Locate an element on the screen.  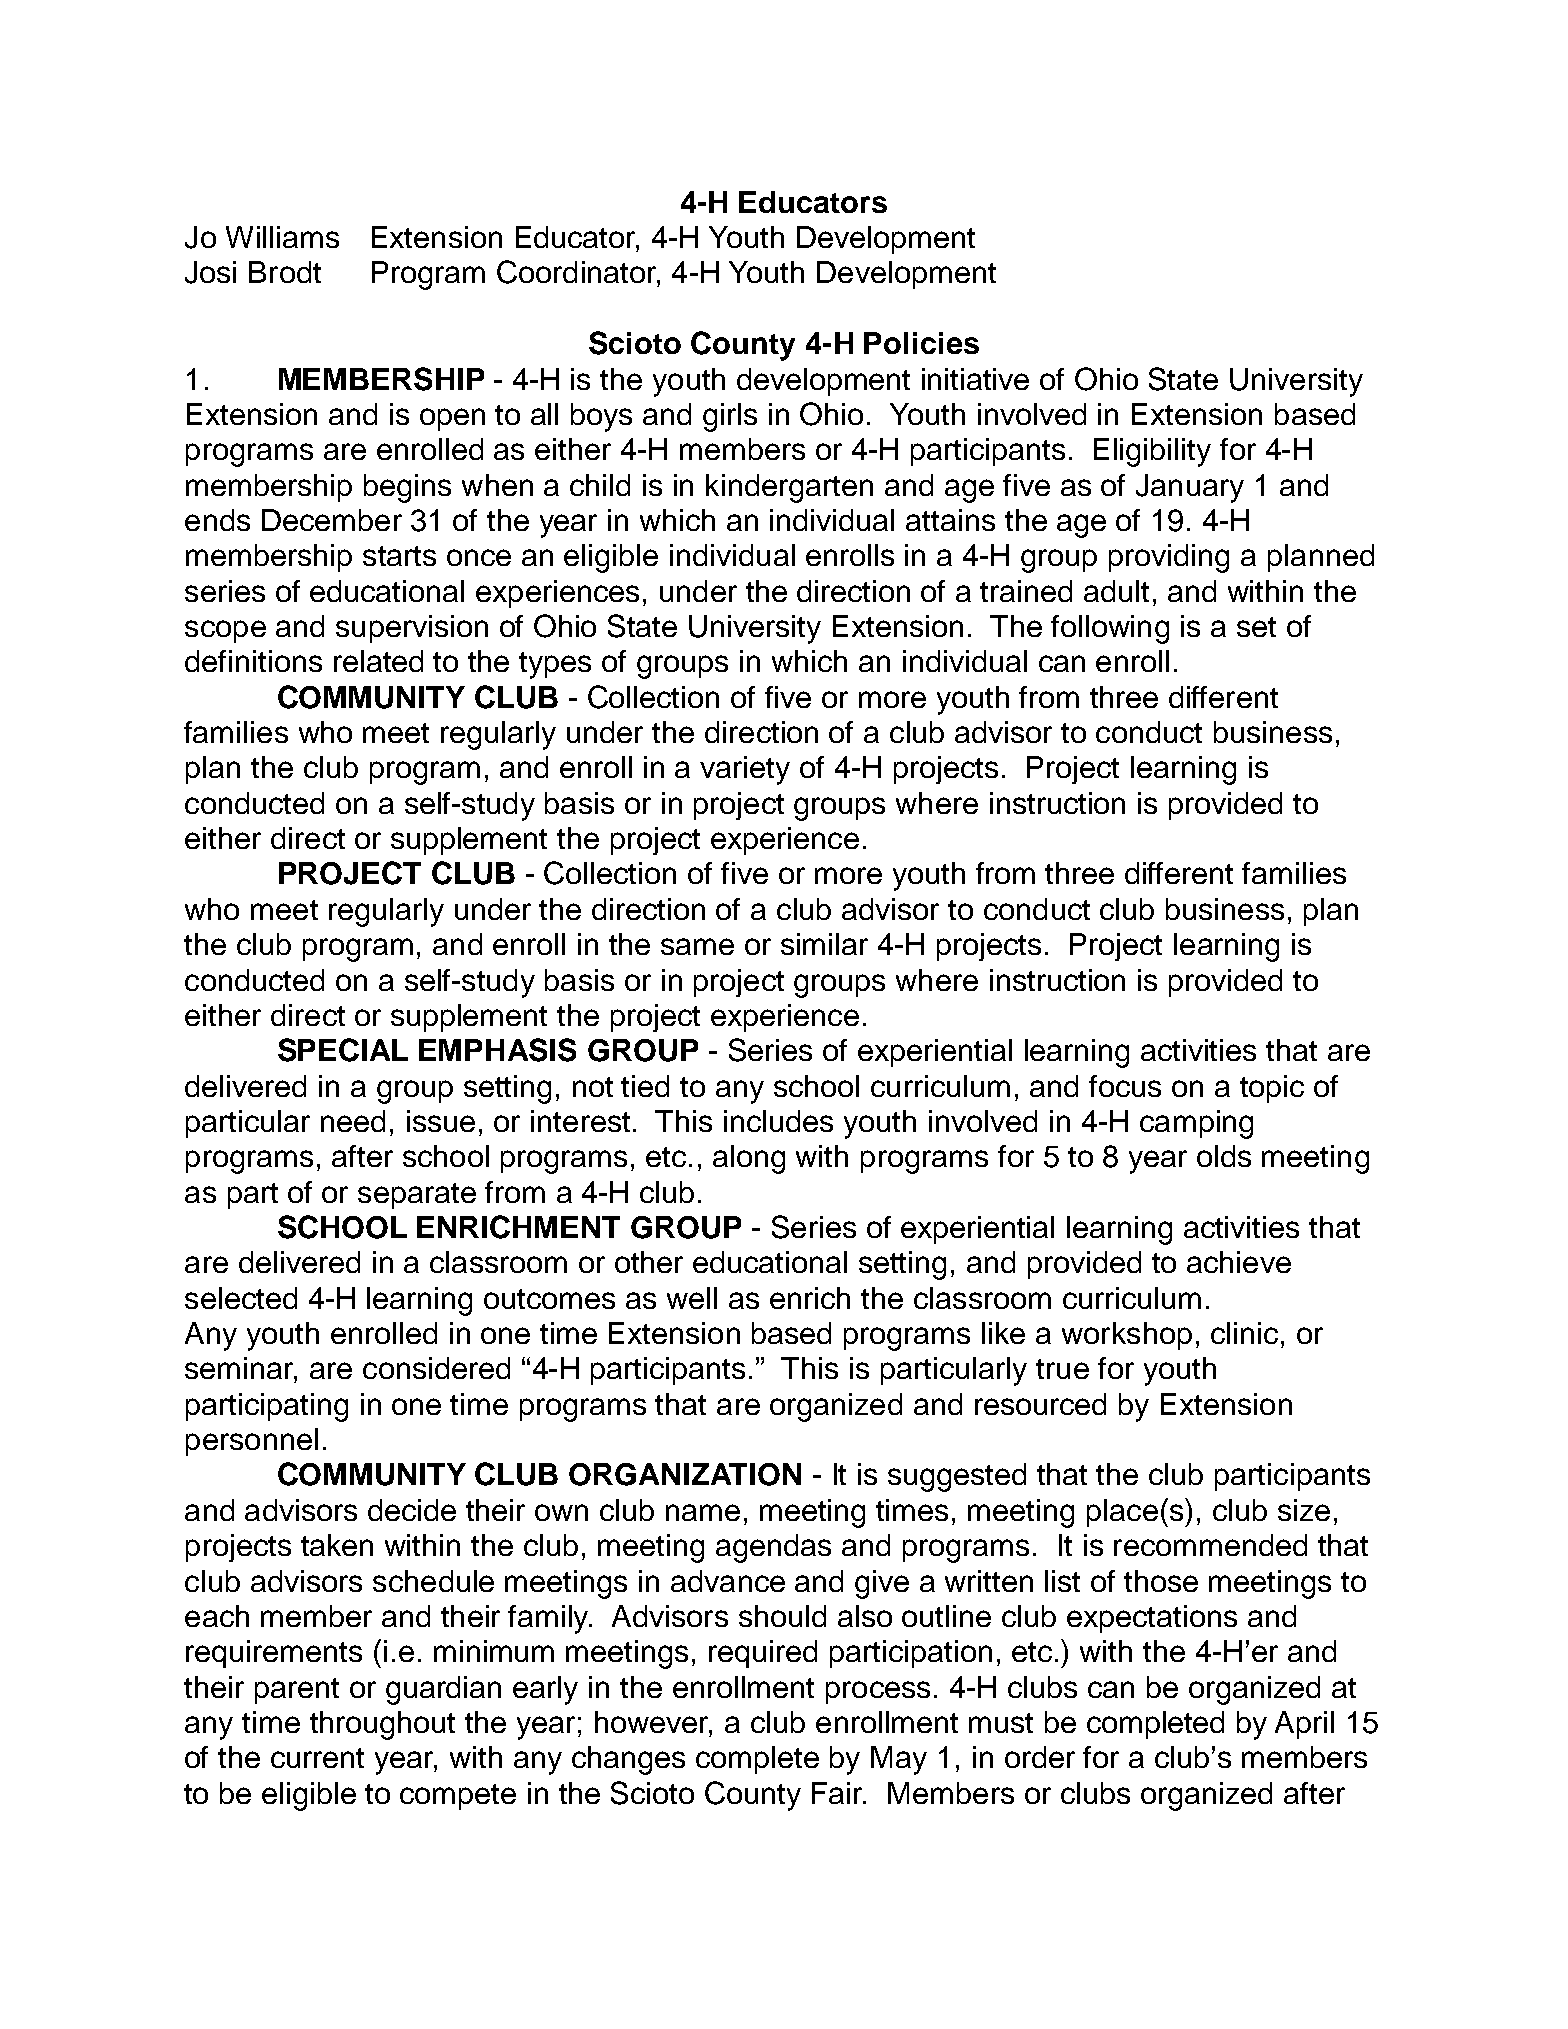
order is located at coordinates (1040, 1757).
